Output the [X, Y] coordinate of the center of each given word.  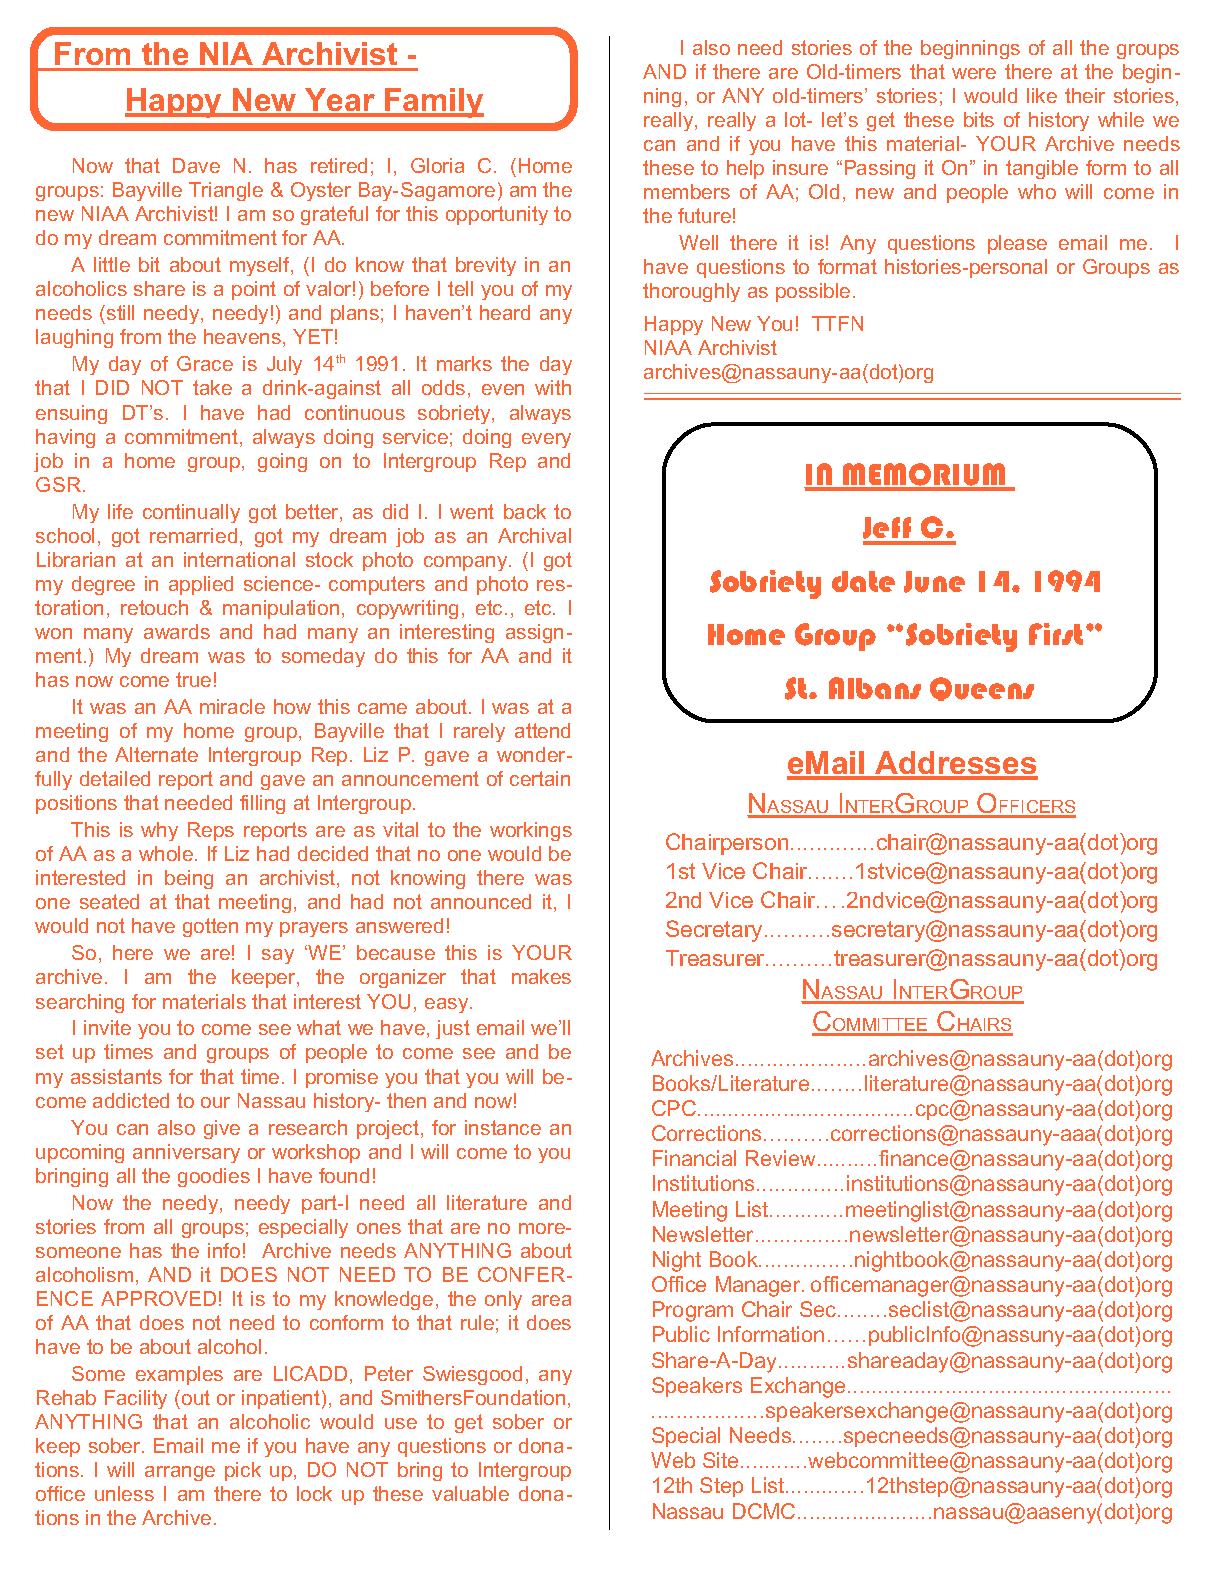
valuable [470, 1493]
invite [107, 1027]
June [934, 582]
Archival [534, 535]
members [687, 191]
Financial [694, 1158]
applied [201, 585]
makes [541, 976]
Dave [196, 165]
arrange [180, 1473]
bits [979, 119]
